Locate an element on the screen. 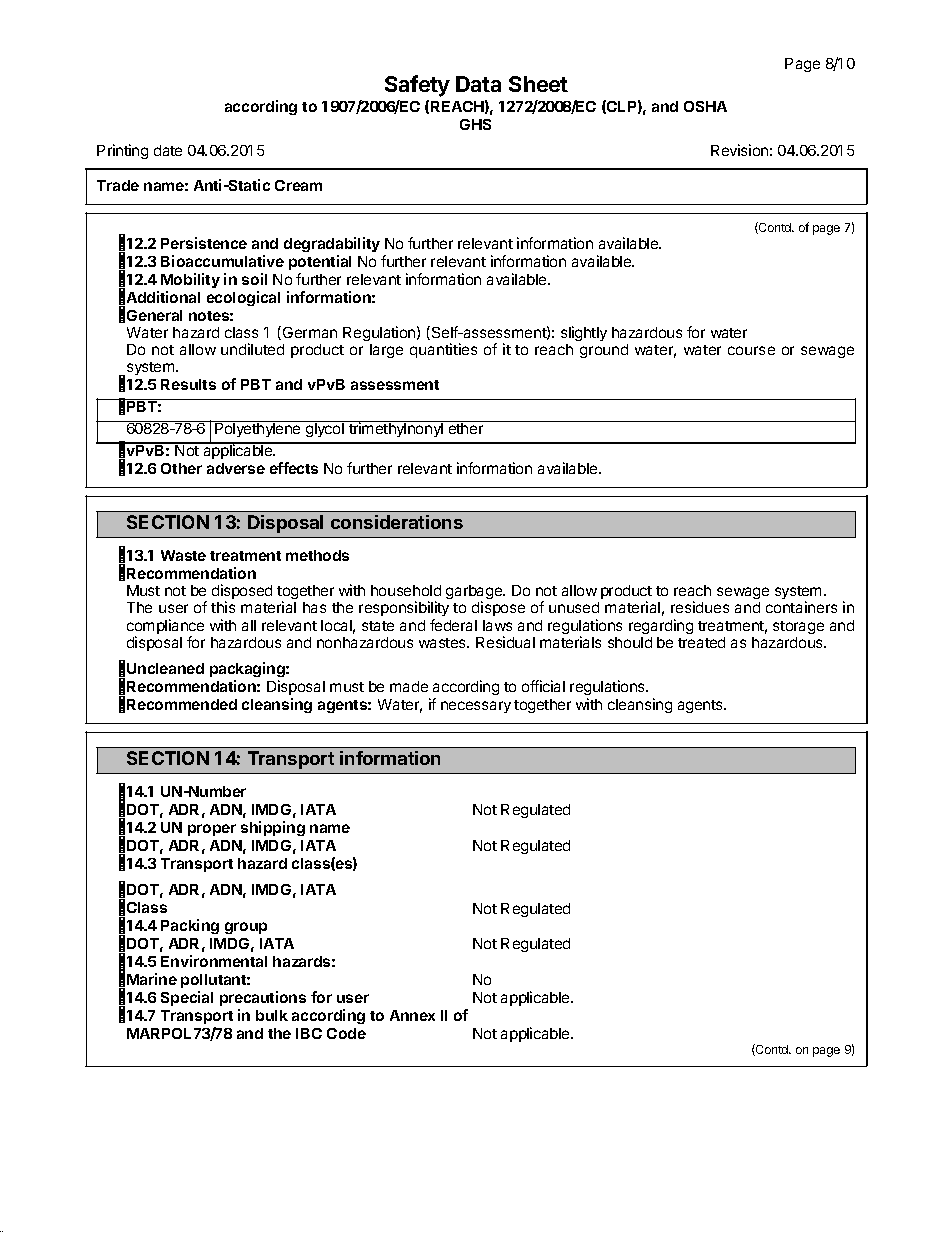 This screenshot has width=952, height=1233. Results is located at coordinates (188, 384).
